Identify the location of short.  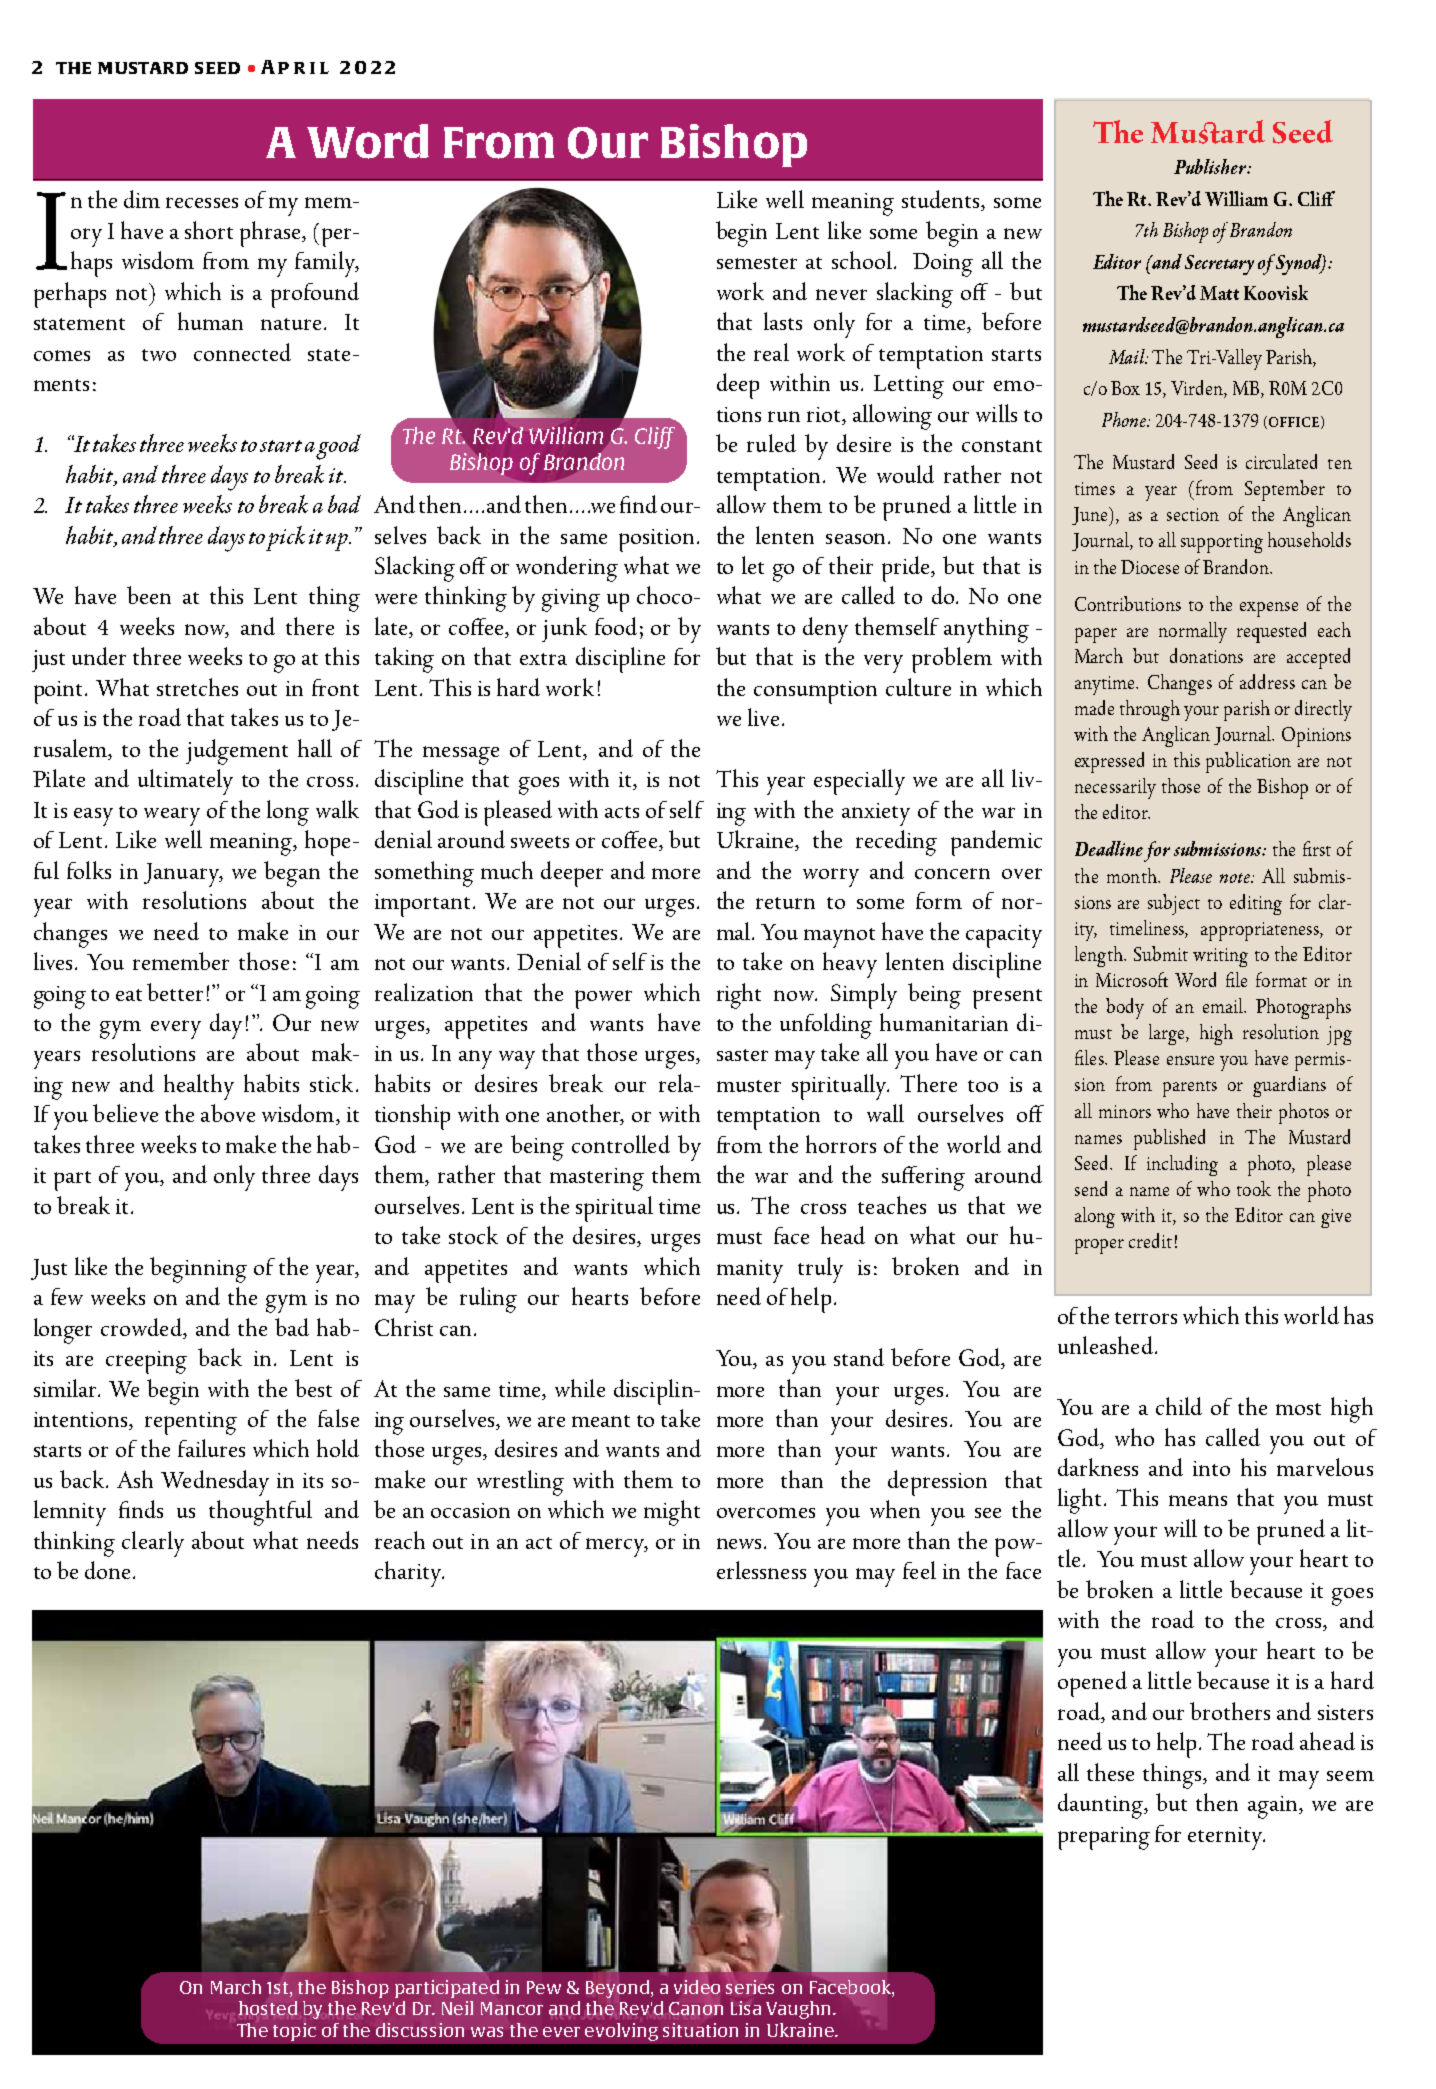
(209, 230).
